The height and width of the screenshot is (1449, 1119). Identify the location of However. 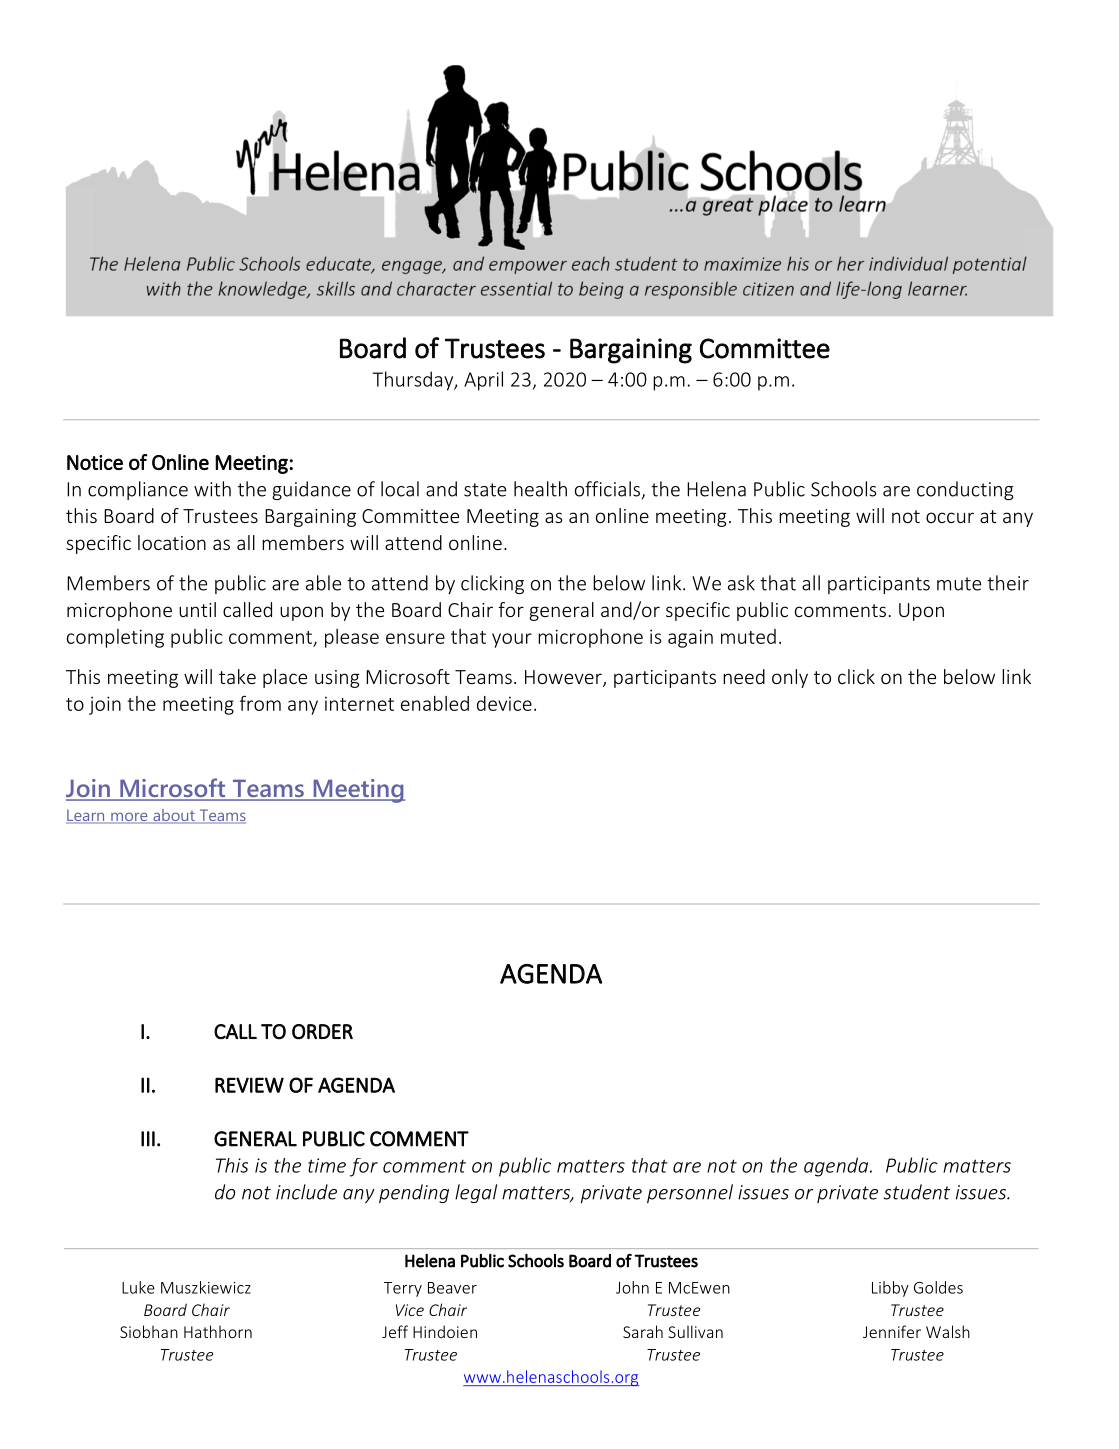
(564, 678).
